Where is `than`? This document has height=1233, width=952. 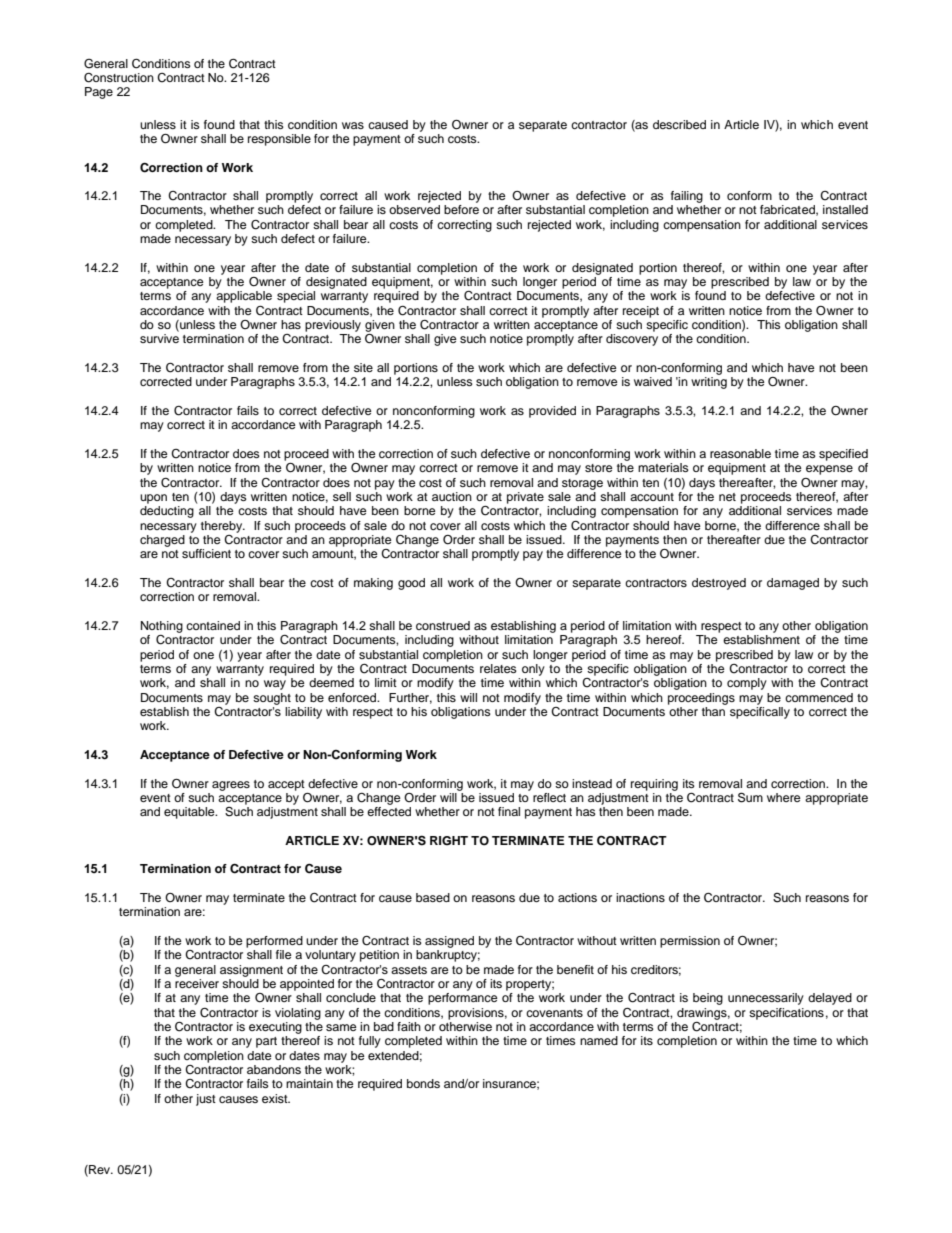
than is located at coordinates (713, 711).
